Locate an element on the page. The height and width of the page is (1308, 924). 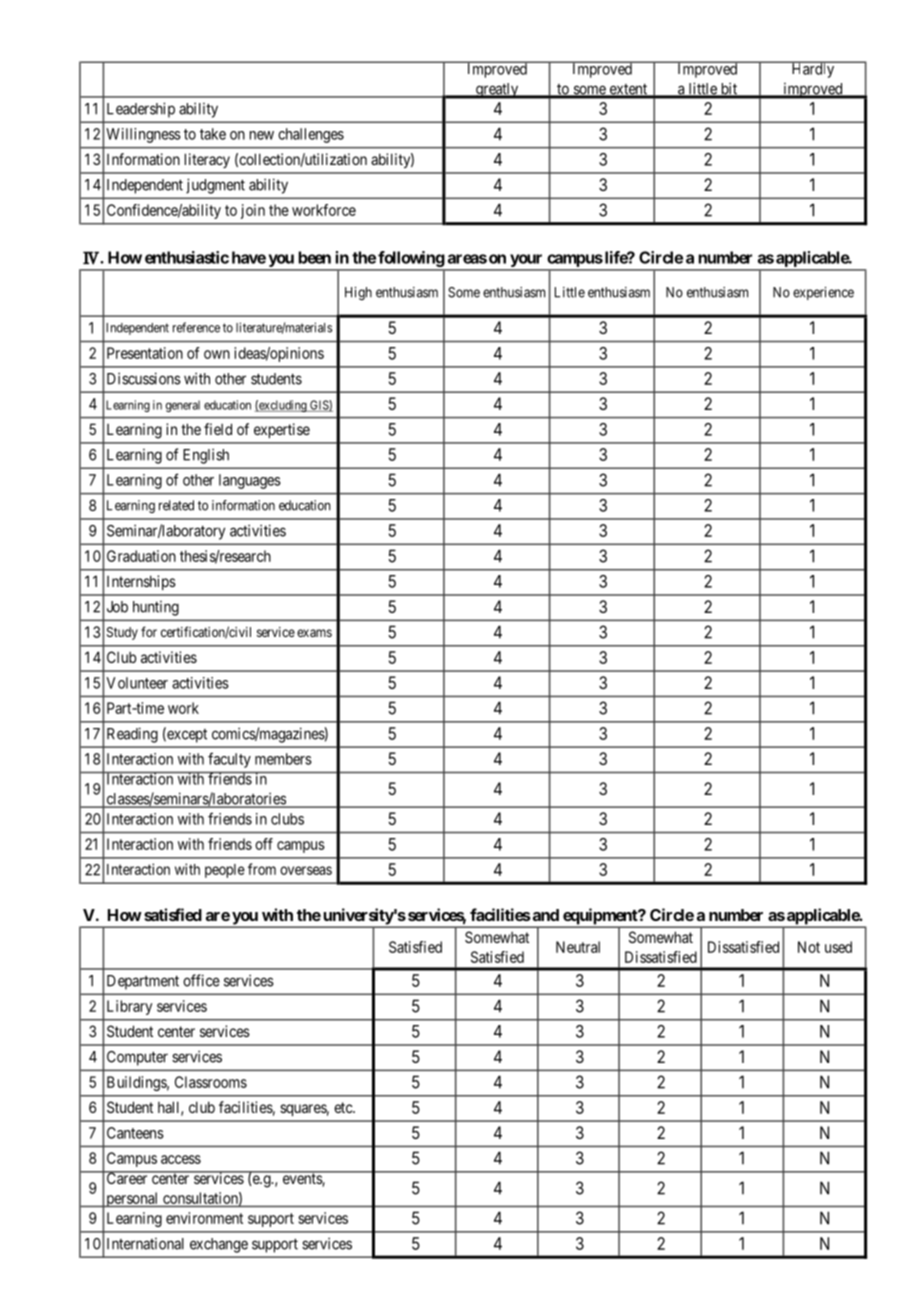
Hardly is located at coordinates (813, 69).
